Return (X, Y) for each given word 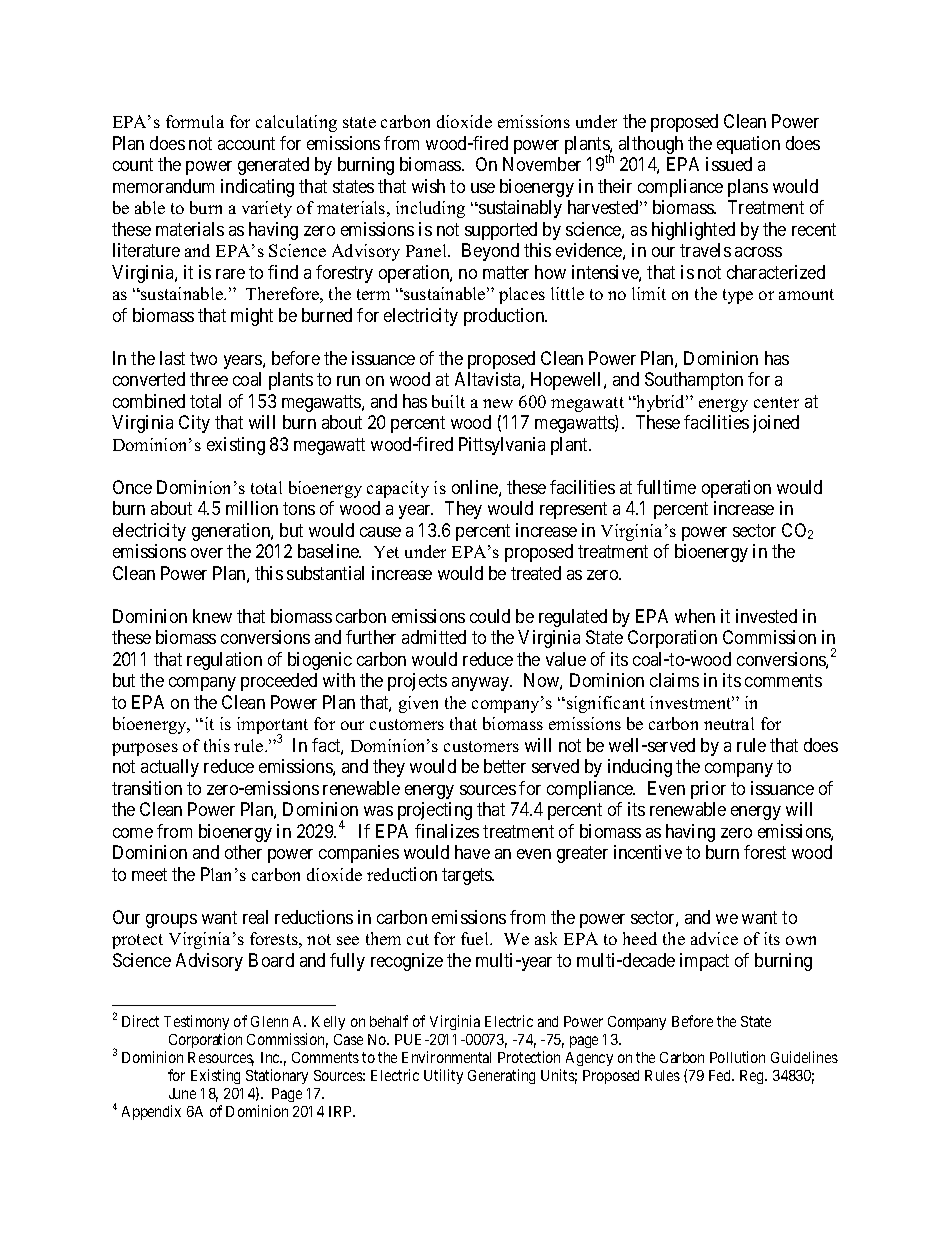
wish (428, 186)
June (182, 1093)
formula (195, 121)
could (490, 616)
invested (766, 616)
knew (212, 616)
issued (729, 164)
